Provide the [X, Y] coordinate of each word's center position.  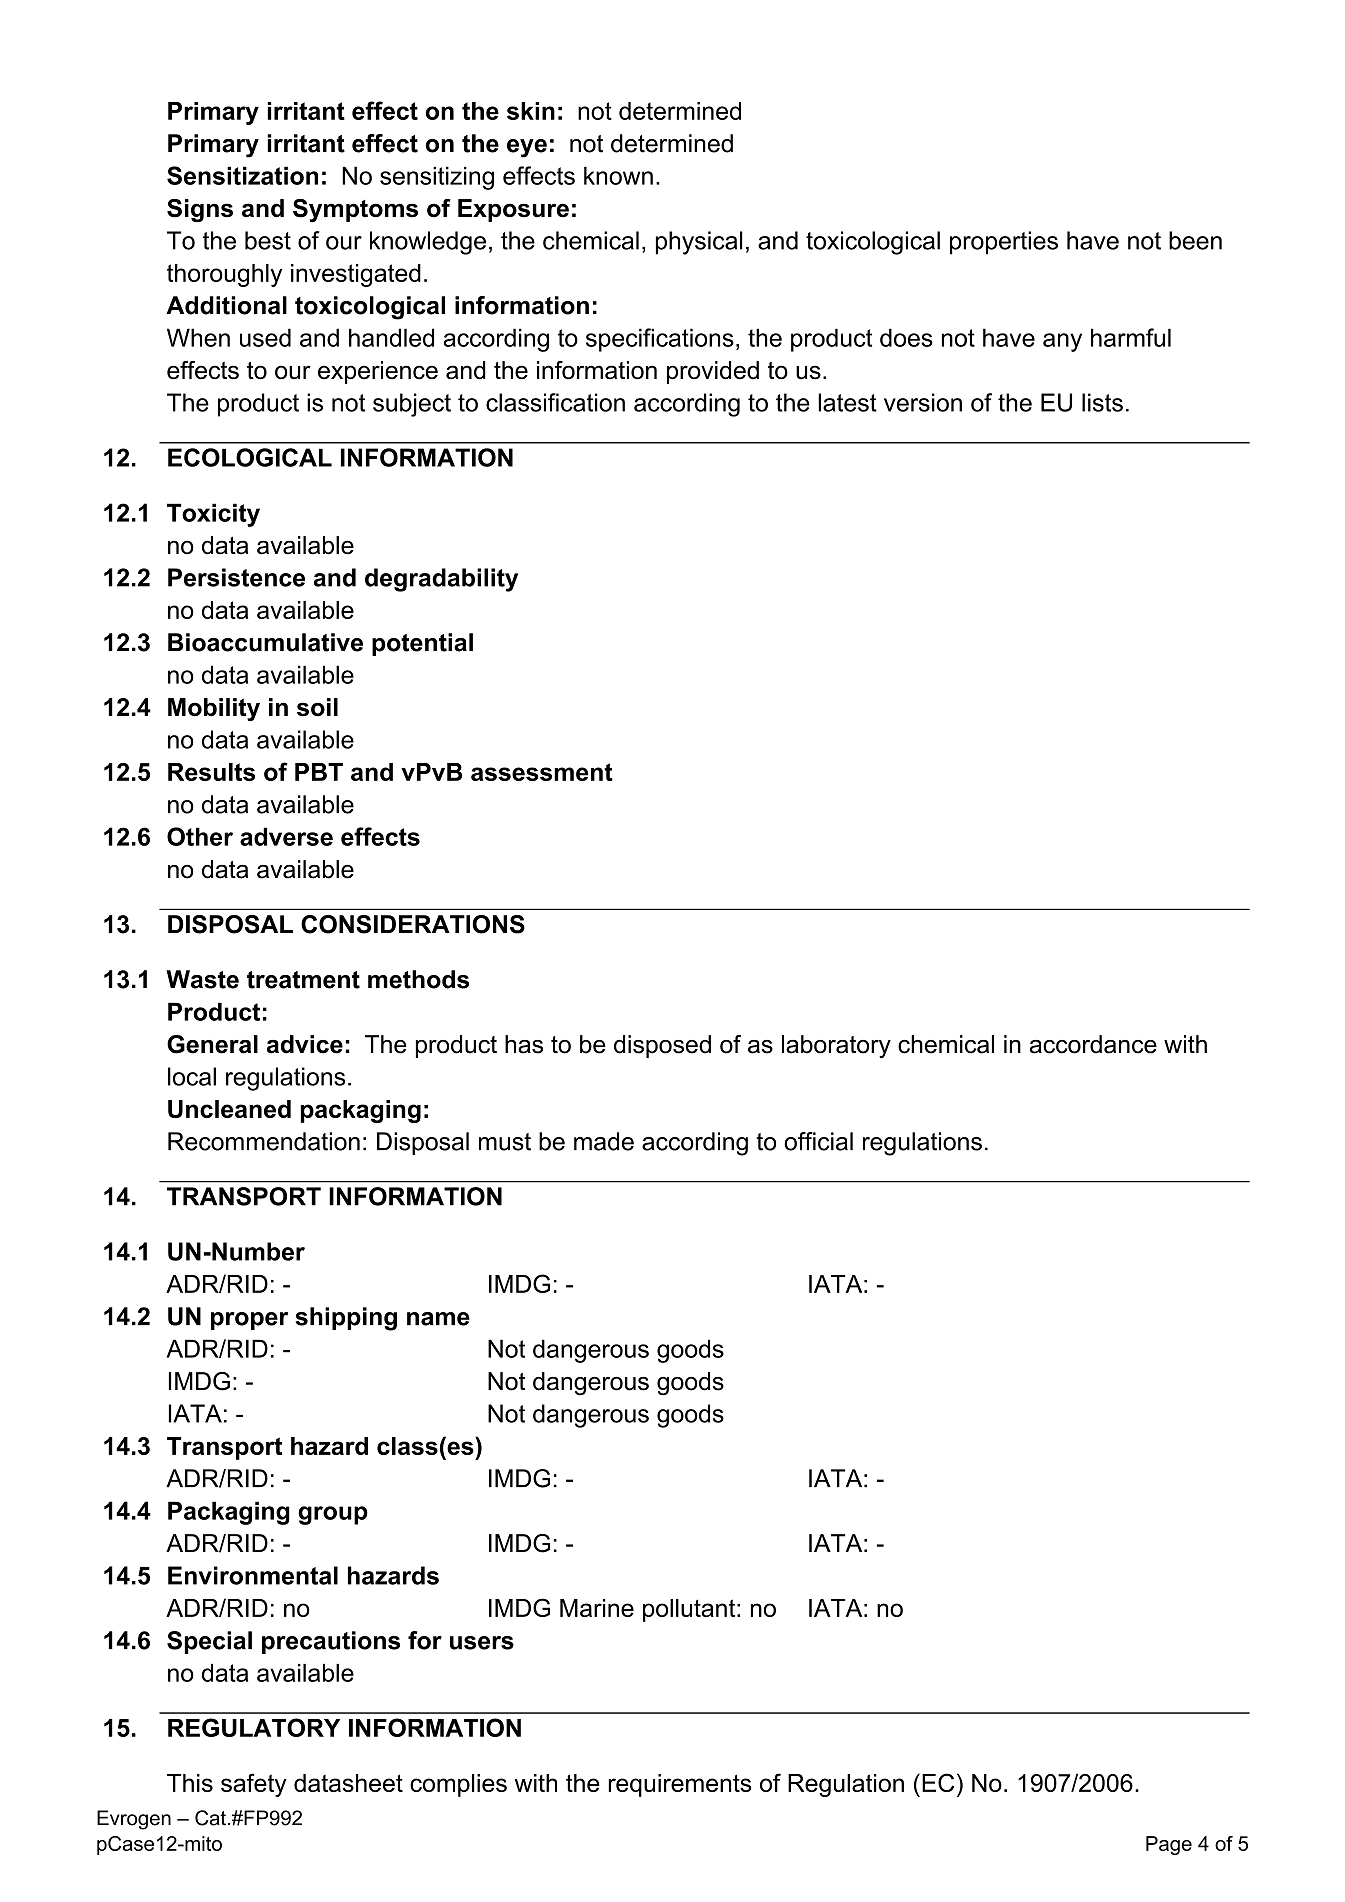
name [438, 1319]
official [818, 1141]
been [1195, 240]
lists [1102, 402]
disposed [662, 1046]
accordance [1093, 1044]
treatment [303, 980]
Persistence [236, 577]
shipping [346, 1319]
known [618, 175]
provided [713, 372]
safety [254, 1785]
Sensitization [242, 175]
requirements [679, 1785]
